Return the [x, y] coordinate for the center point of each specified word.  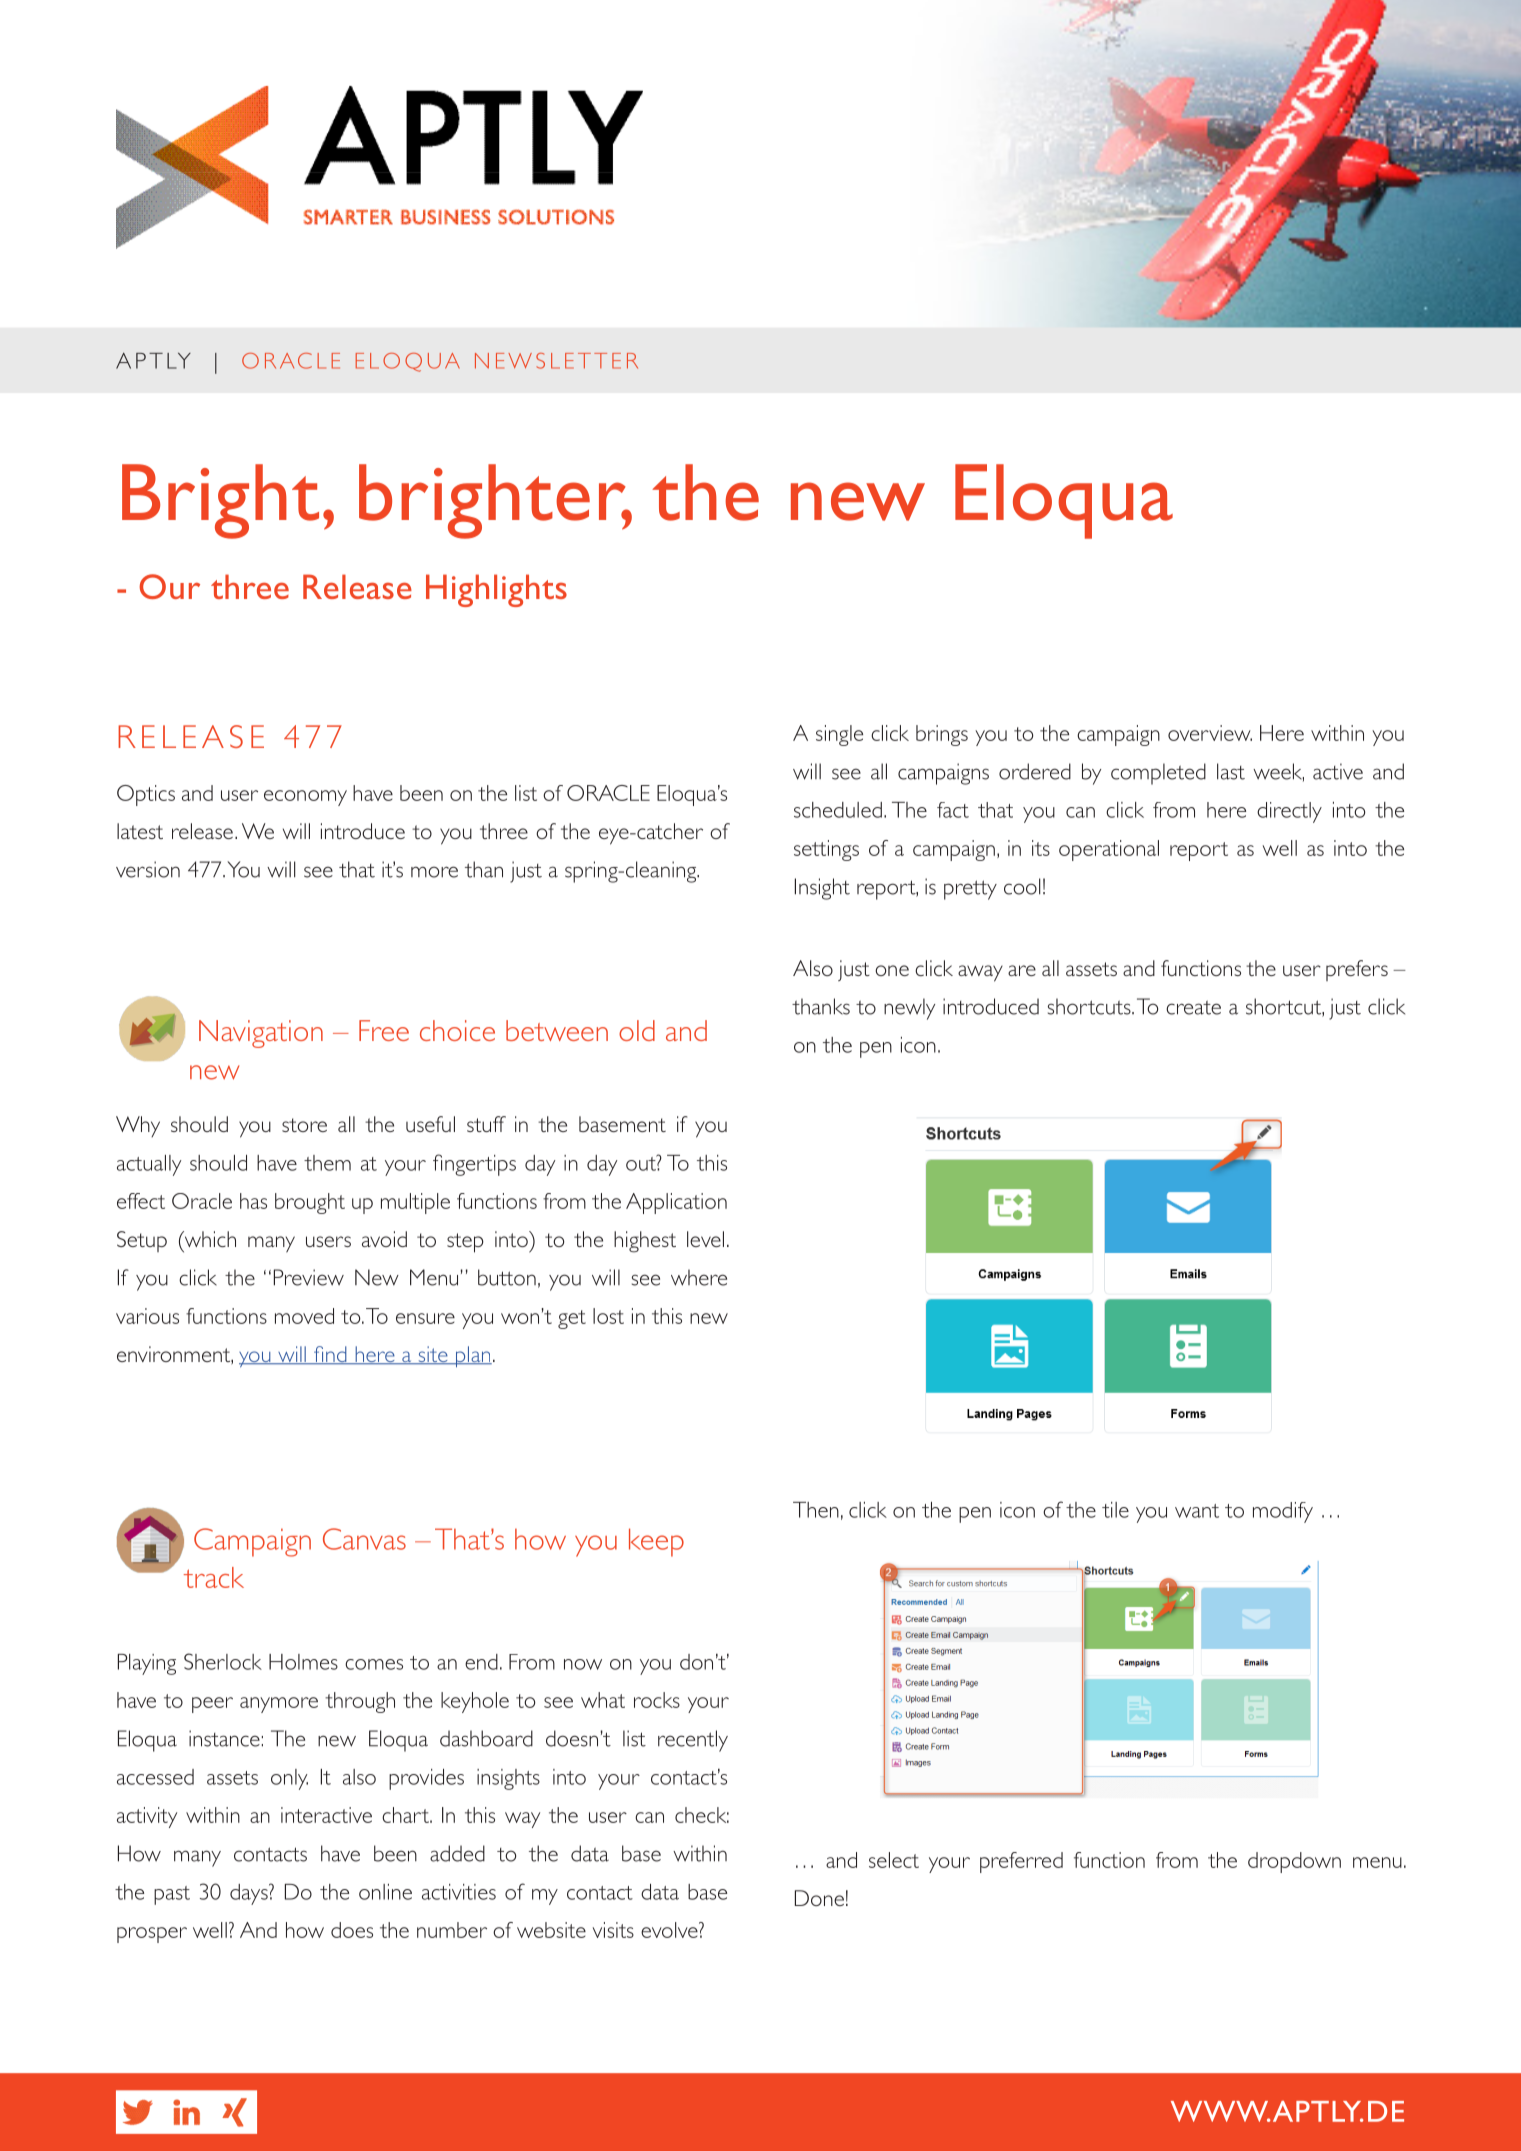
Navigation [261, 1034]
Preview [309, 1277]
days [250, 1894]
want [1197, 1511]
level [705, 1239]
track [214, 1577]
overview [1210, 733]
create [1193, 1007]
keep [656, 1542]
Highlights [496, 590]
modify [1283, 1512]
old [637, 1030]
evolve [670, 1930]
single [839, 735]
